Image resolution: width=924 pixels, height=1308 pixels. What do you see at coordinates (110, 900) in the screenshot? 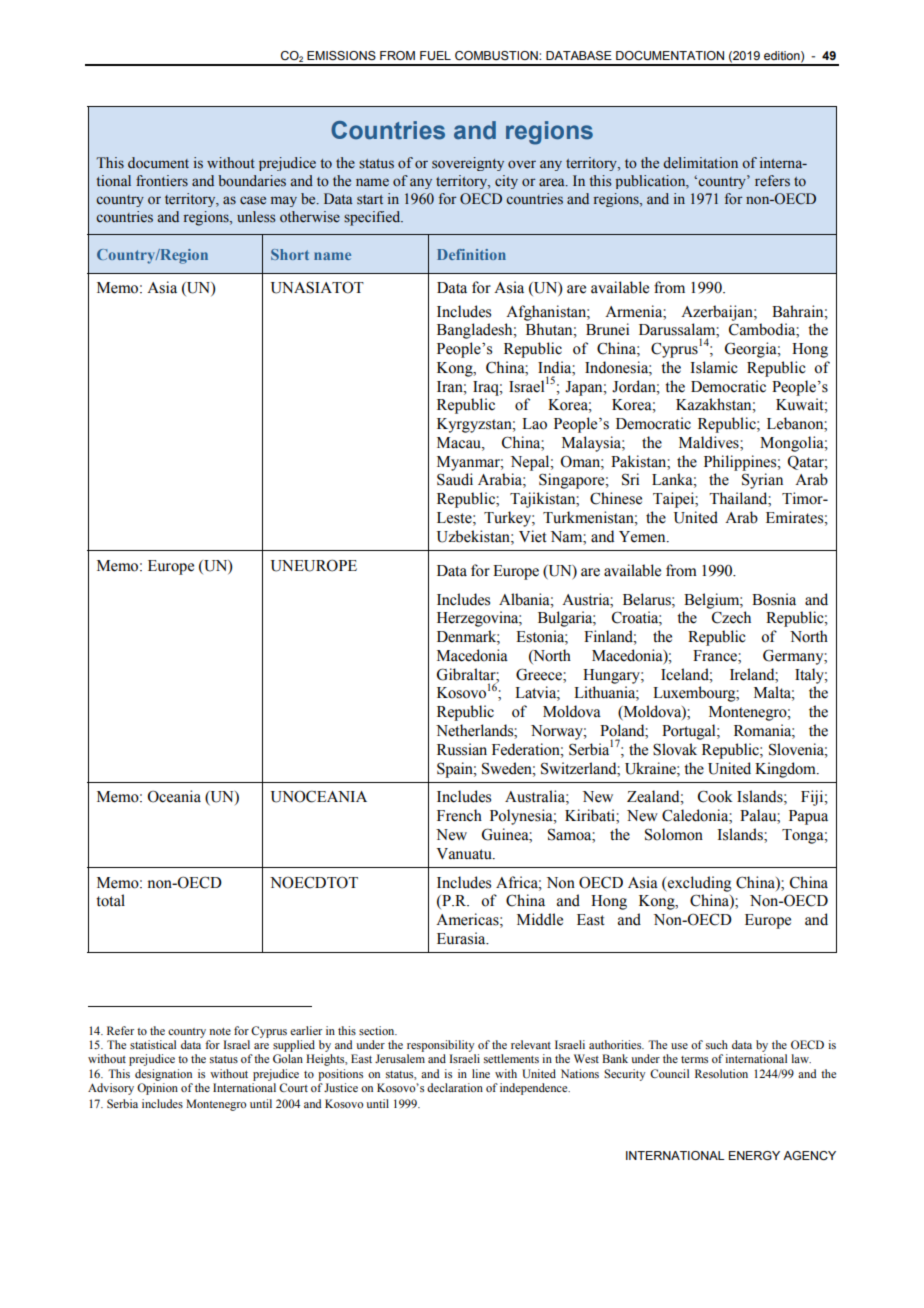
I see `total` at bounding box center [110, 900].
